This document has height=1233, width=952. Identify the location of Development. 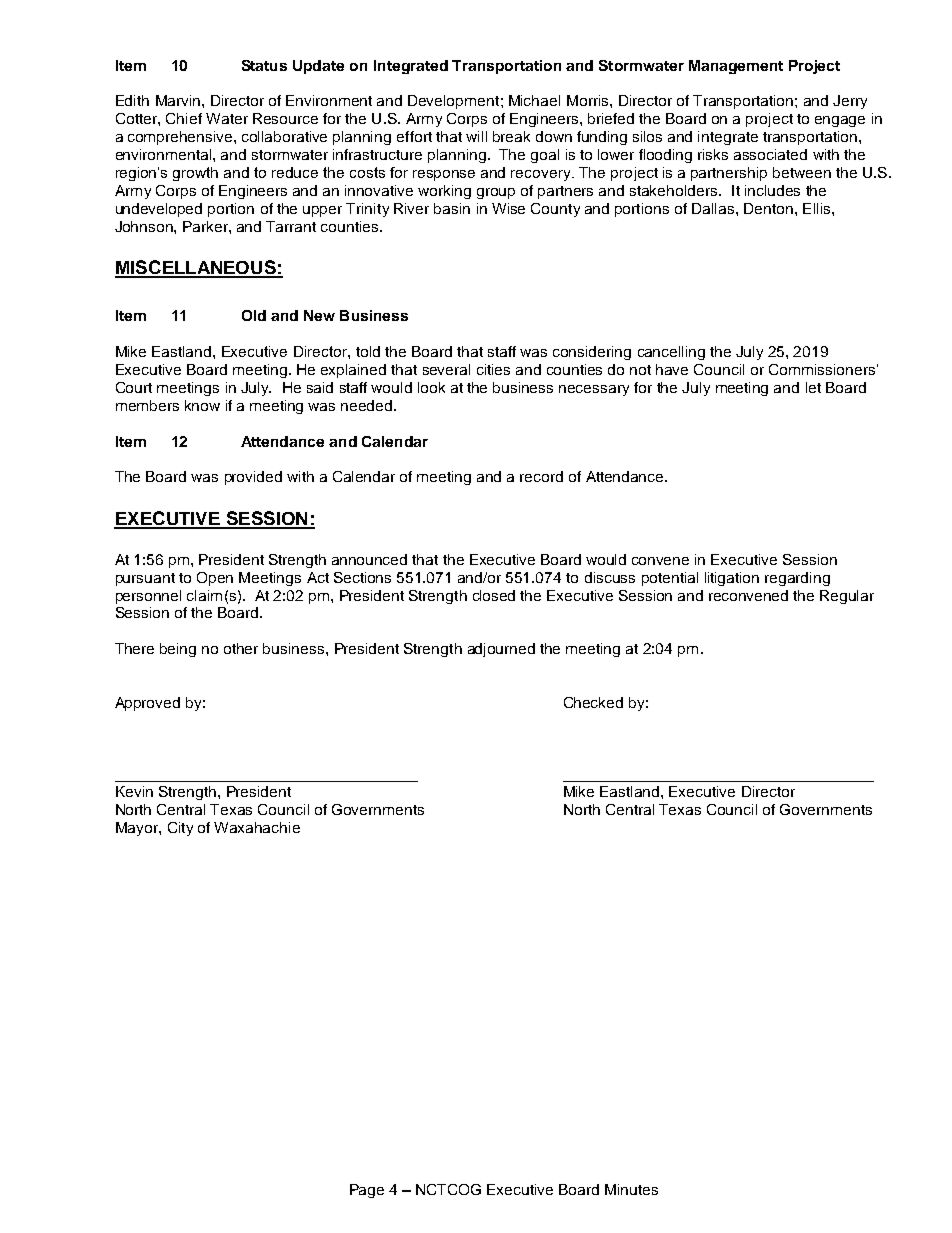
(453, 102).
